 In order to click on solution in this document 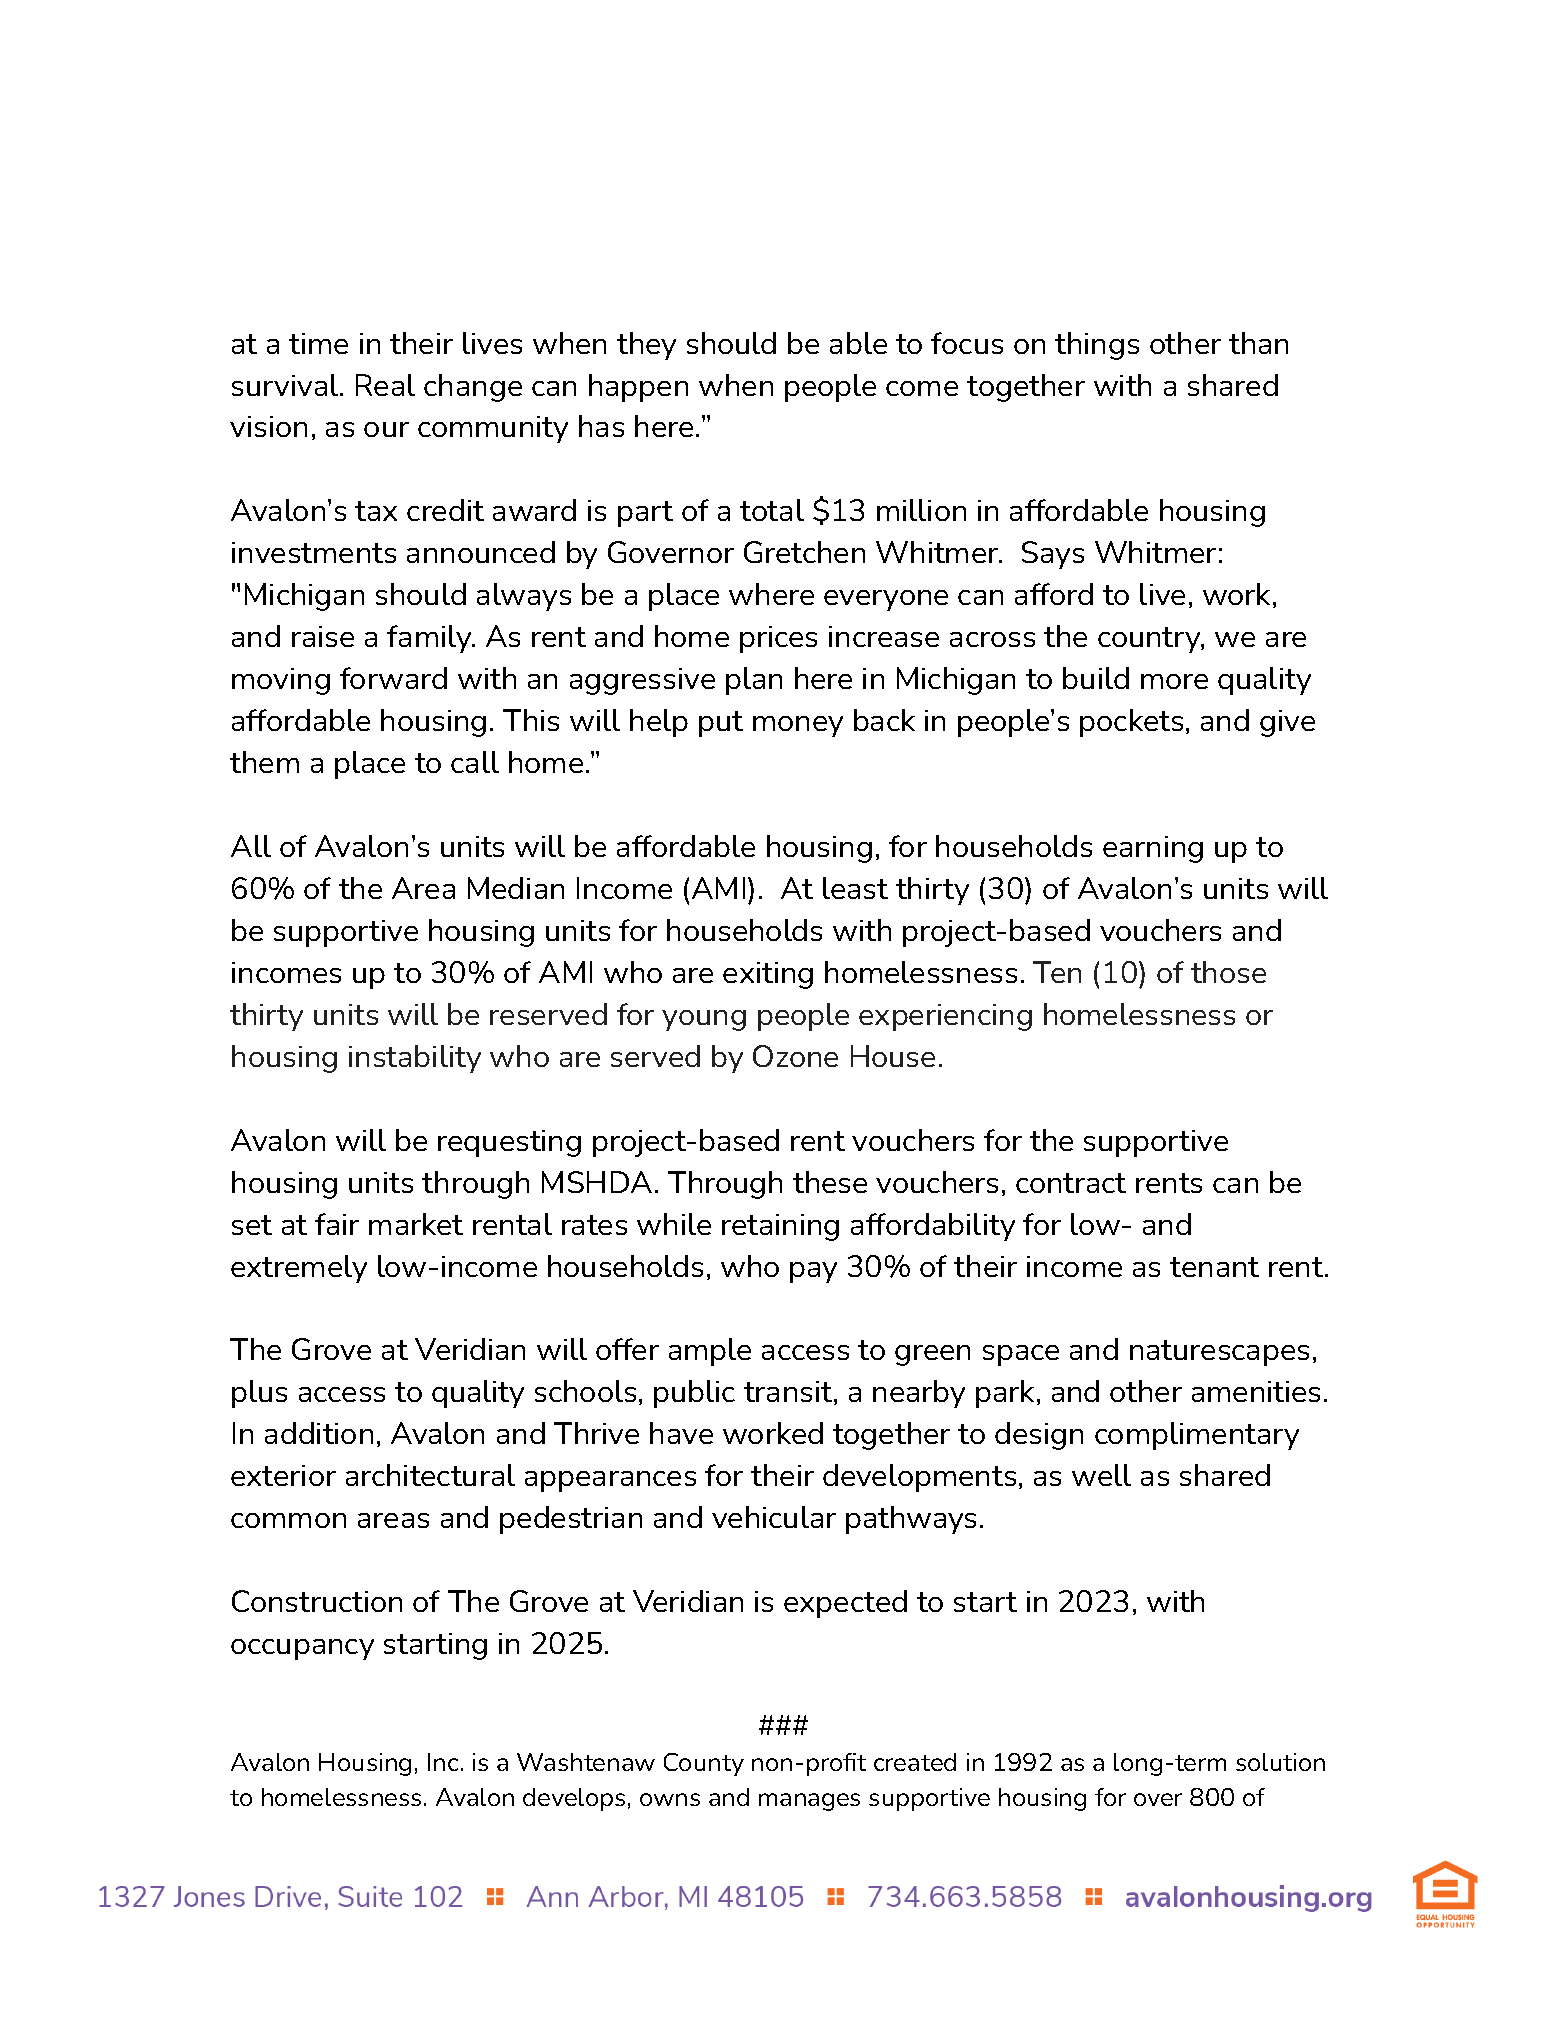, I will do `click(1280, 1762)`.
